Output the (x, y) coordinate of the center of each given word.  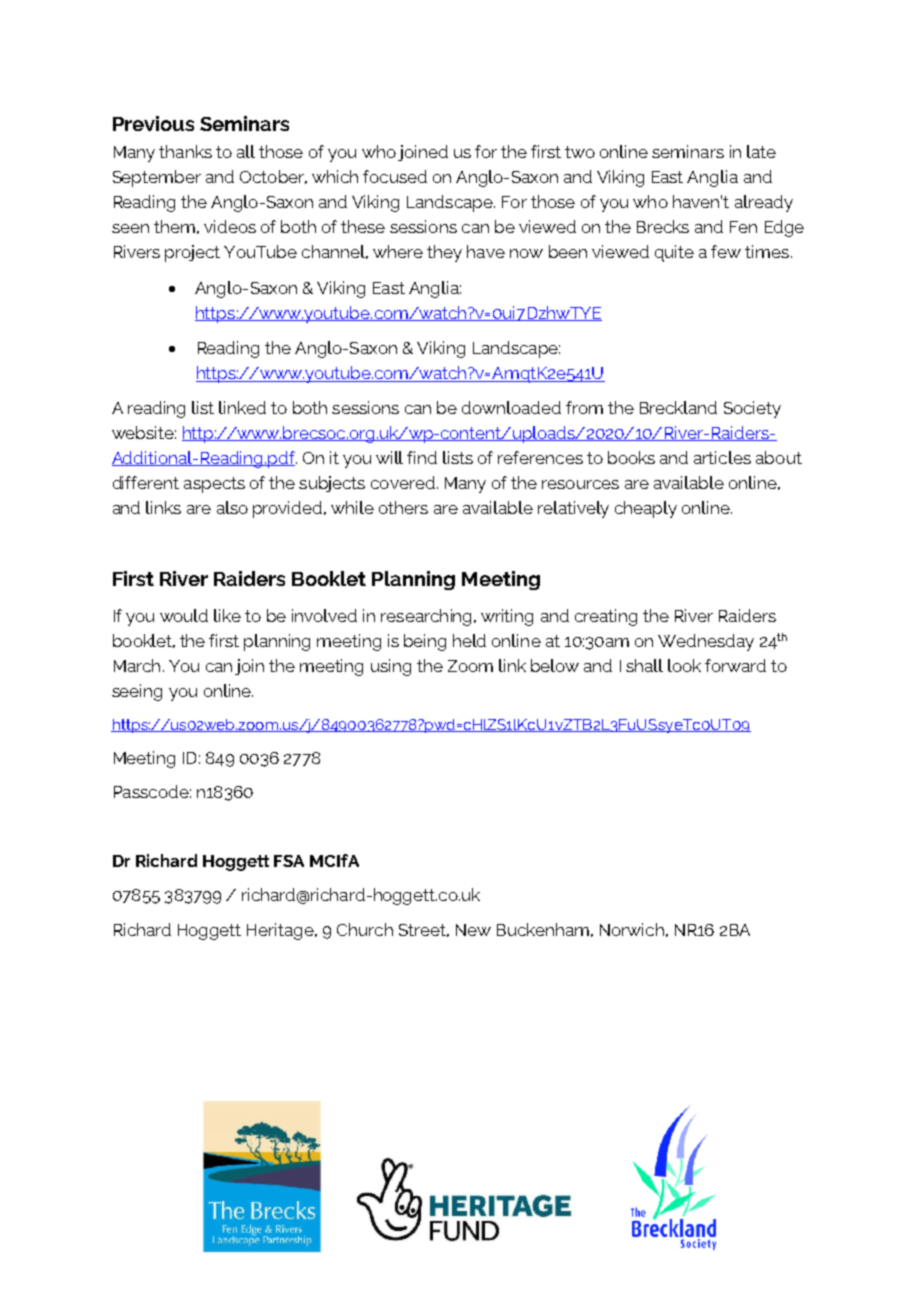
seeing (137, 692)
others (403, 507)
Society (752, 409)
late (761, 151)
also (232, 507)
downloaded (511, 407)
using (391, 667)
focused (395, 176)
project (192, 253)
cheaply (646, 509)
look (684, 665)
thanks (185, 151)
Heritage (281, 931)
